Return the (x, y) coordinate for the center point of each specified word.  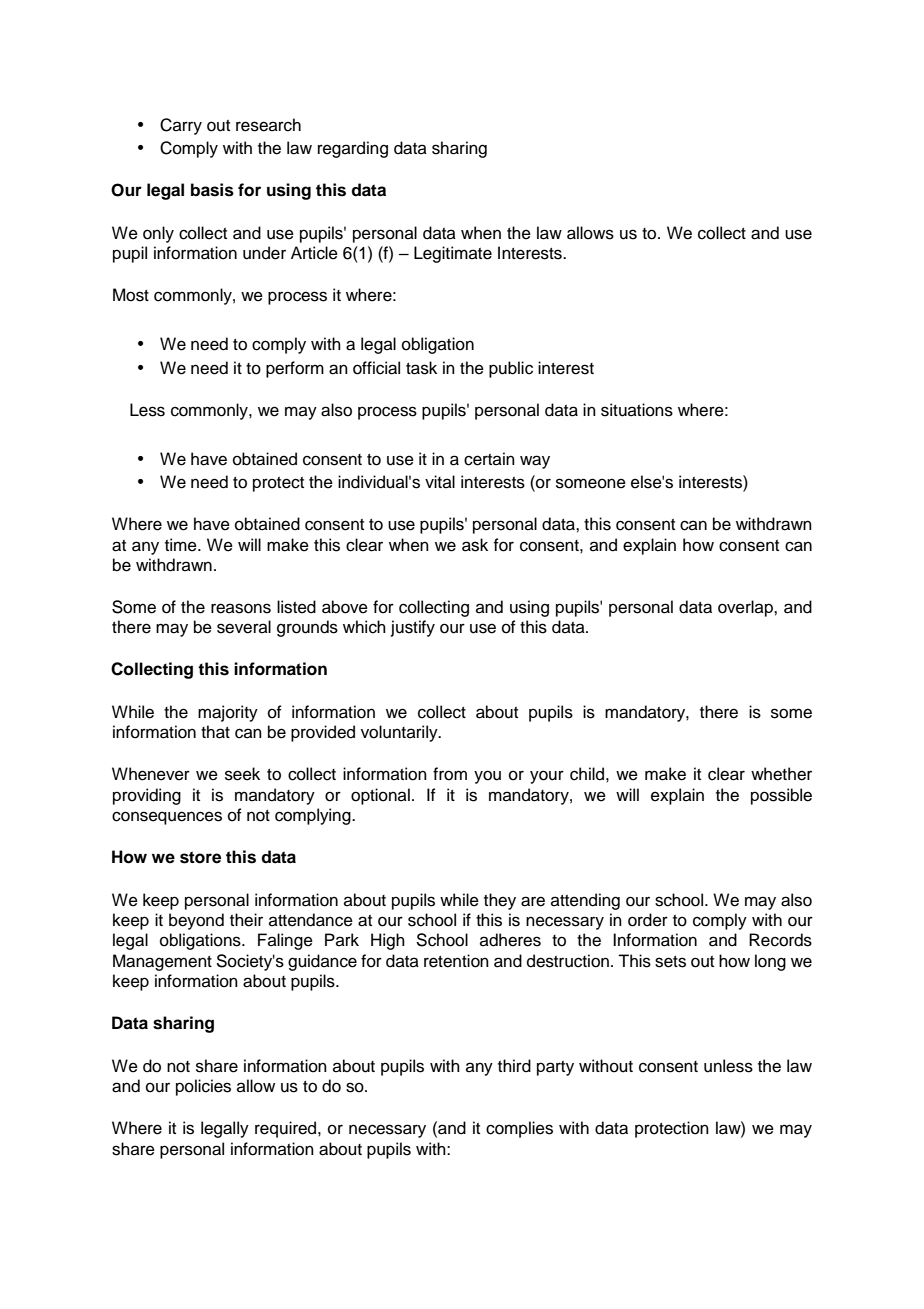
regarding (353, 149)
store (200, 857)
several (244, 627)
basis (212, 190)
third (514, 1066)
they (500, 901)
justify (413, 628)
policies (203, 1087)
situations (637, 410)
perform (295, 369)
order (648, 920)
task (421, 368)
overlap (746, 608)
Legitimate (453, 254)
